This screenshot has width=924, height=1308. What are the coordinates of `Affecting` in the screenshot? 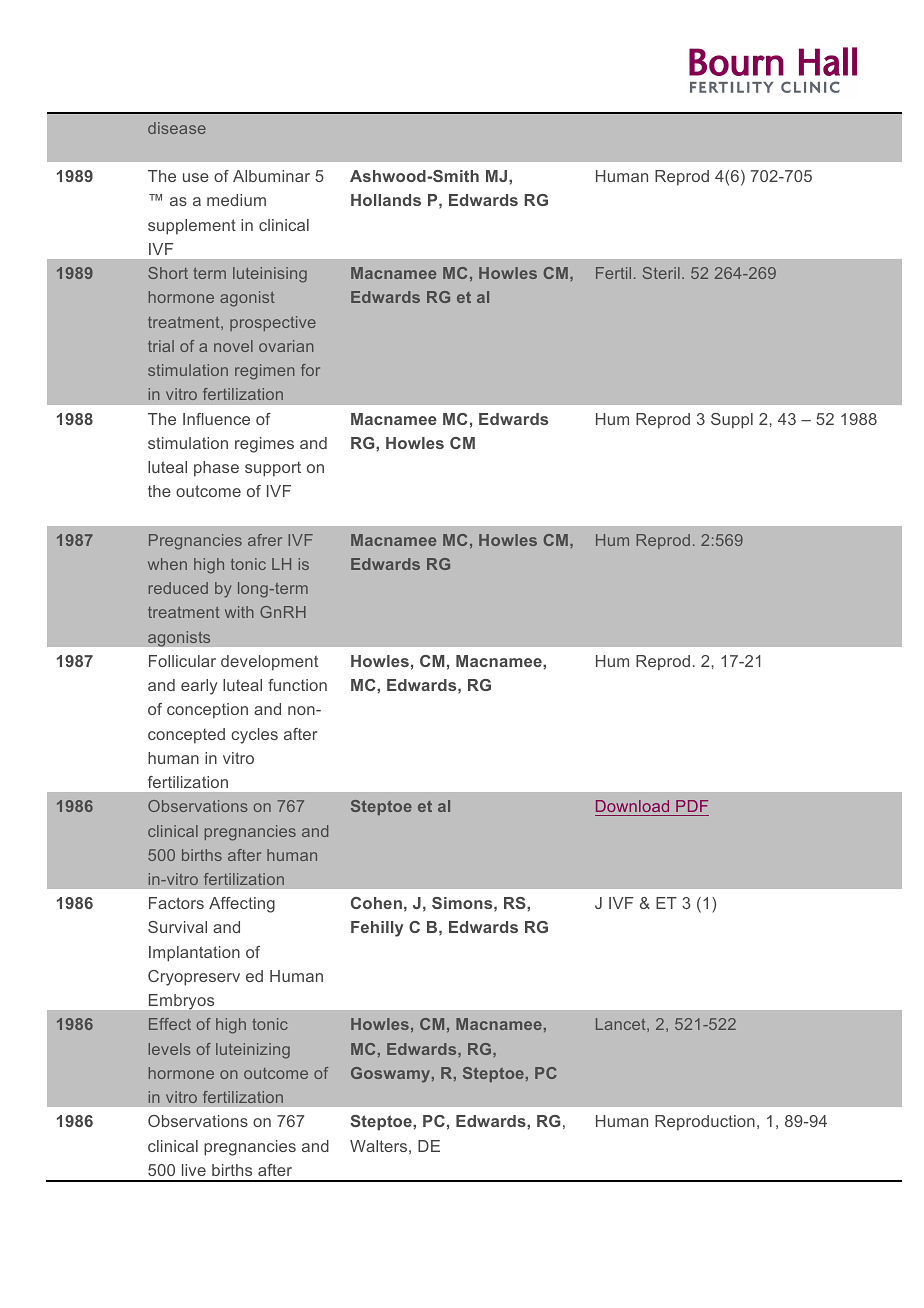 It's located at (242, 905).
